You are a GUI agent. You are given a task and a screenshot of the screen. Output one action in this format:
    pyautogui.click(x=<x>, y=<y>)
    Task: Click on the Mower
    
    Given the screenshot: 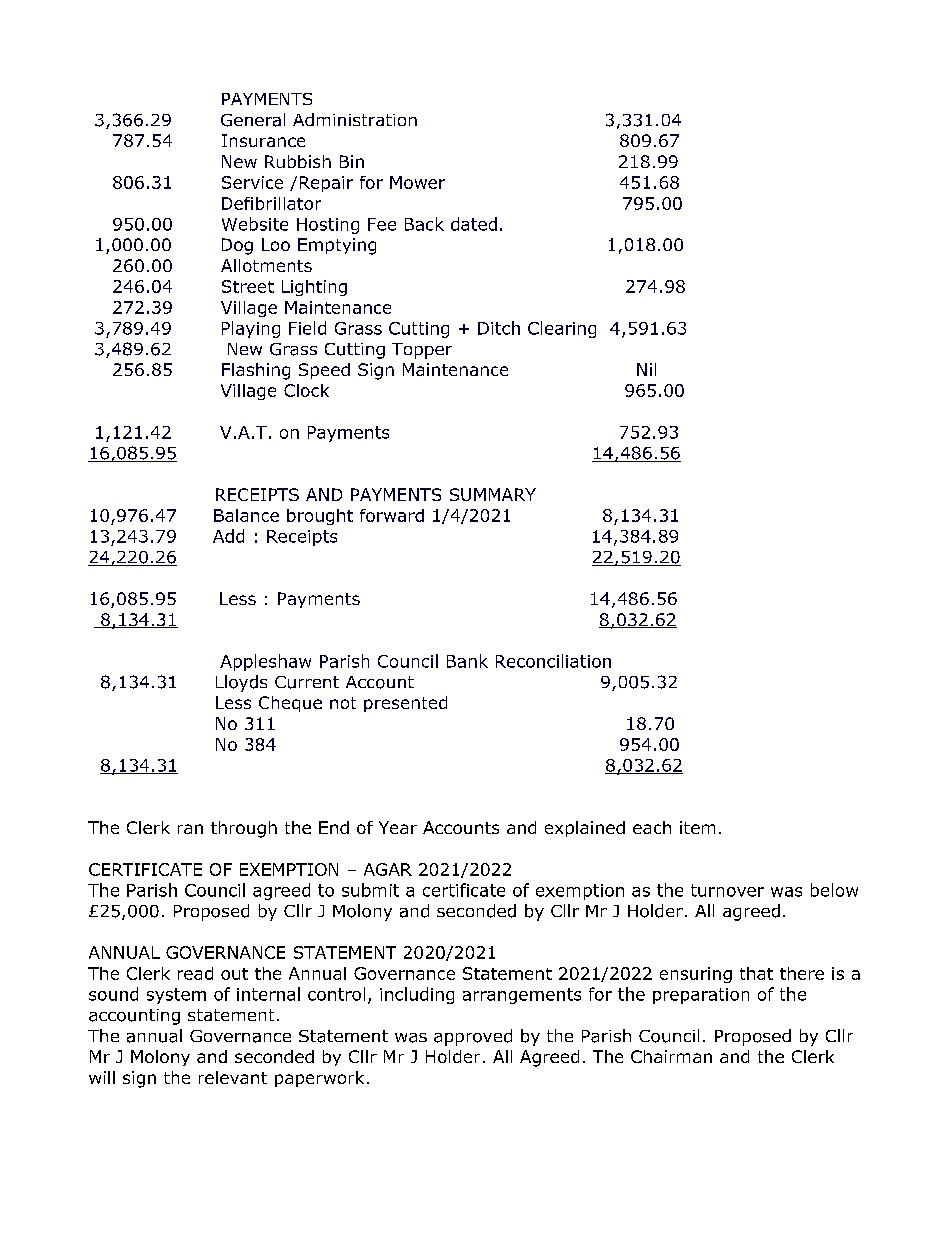 What is the action you would take?
    pyautogui.click(x=417, y=182)
